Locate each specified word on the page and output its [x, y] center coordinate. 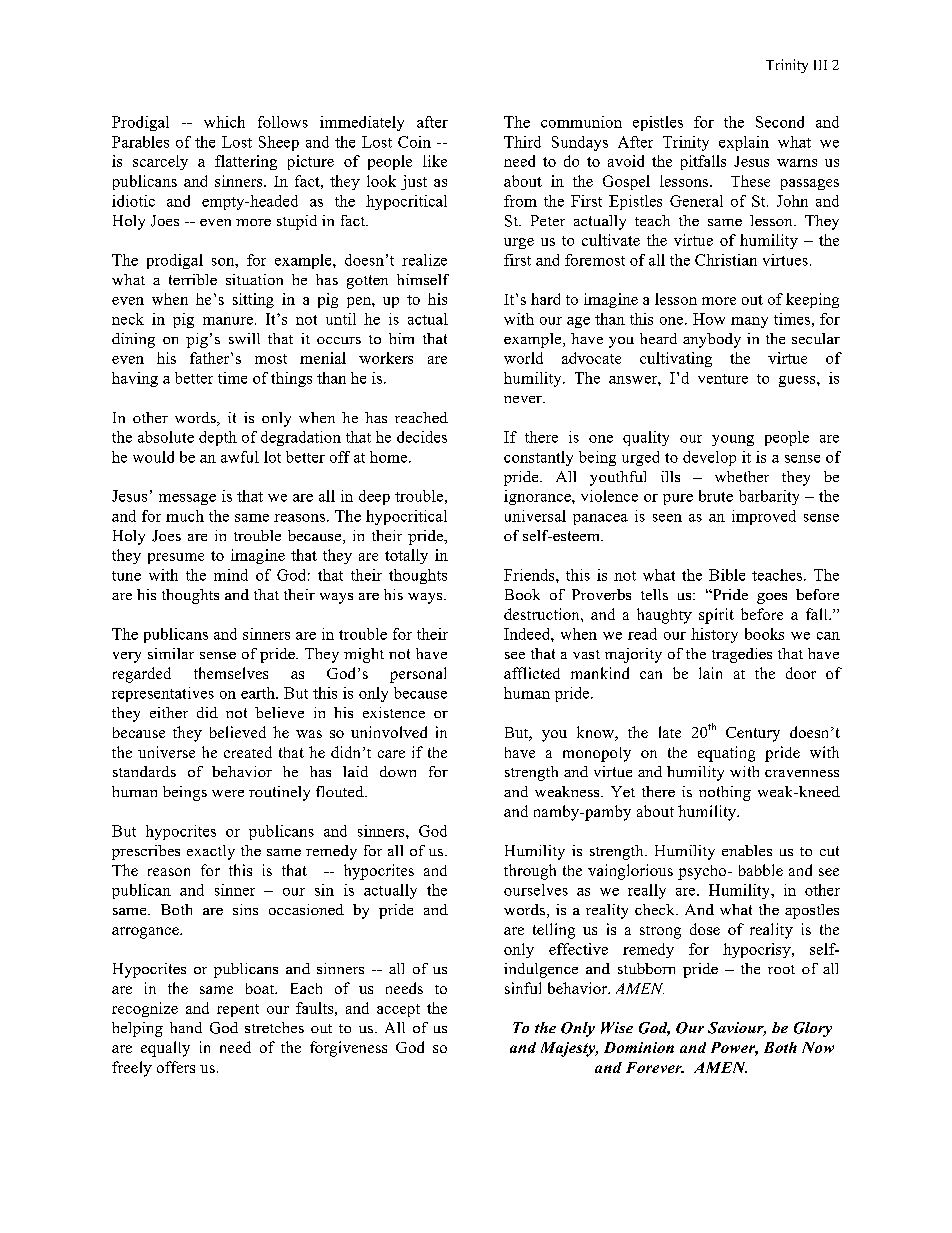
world [523, 358]
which [224, 122]
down [398, 771]
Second [780, 122]
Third [522, 142]
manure [228, 321]
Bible [727, 575]
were [228, 793]
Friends [530, 575]
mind [231, 575]
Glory [813, 1029]
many [749, 322]
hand [186, 1027]
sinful [523, 988]
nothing [725, 793]
